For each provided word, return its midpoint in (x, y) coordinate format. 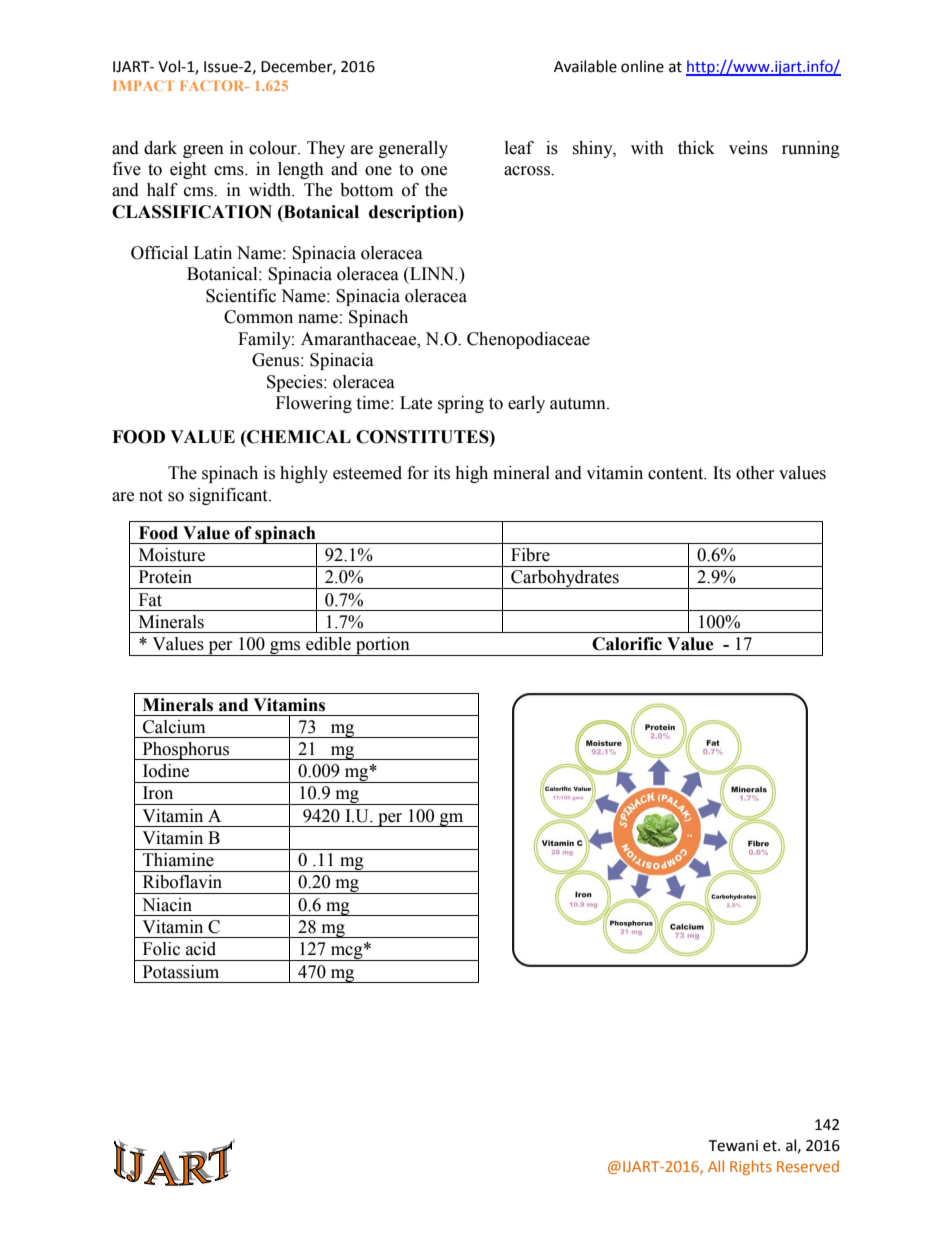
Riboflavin (182, 882)
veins (748, 148)
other (755, 473)
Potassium (181, 972)
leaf (519, 148)
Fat (150, 600)
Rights (751, 1167)
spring (461, 404)
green (203, 151)
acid (201, 949)
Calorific (627, 644)
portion (383, 646)
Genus (275, 360)
